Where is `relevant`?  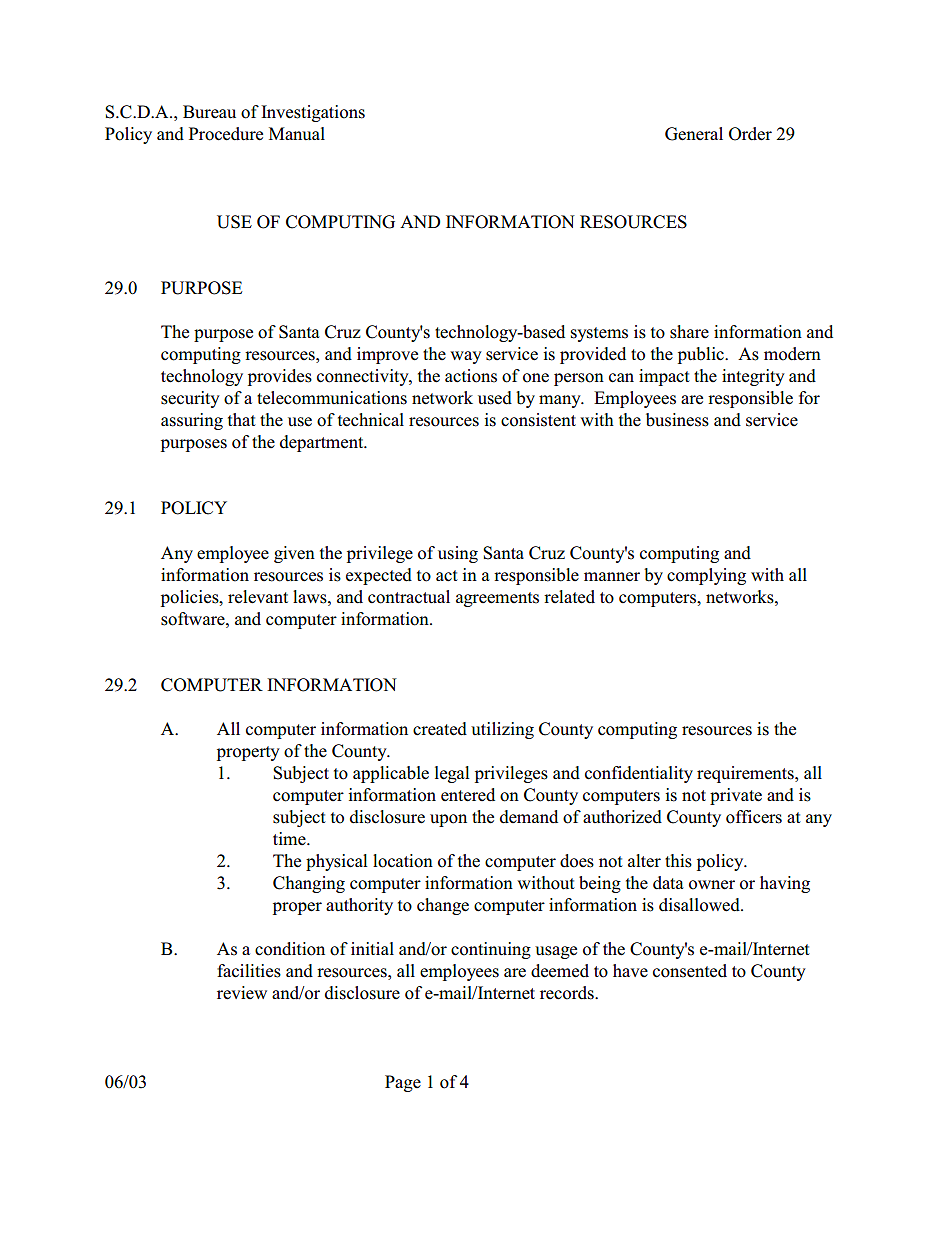
relevant is located at coordinates (258, 597).
